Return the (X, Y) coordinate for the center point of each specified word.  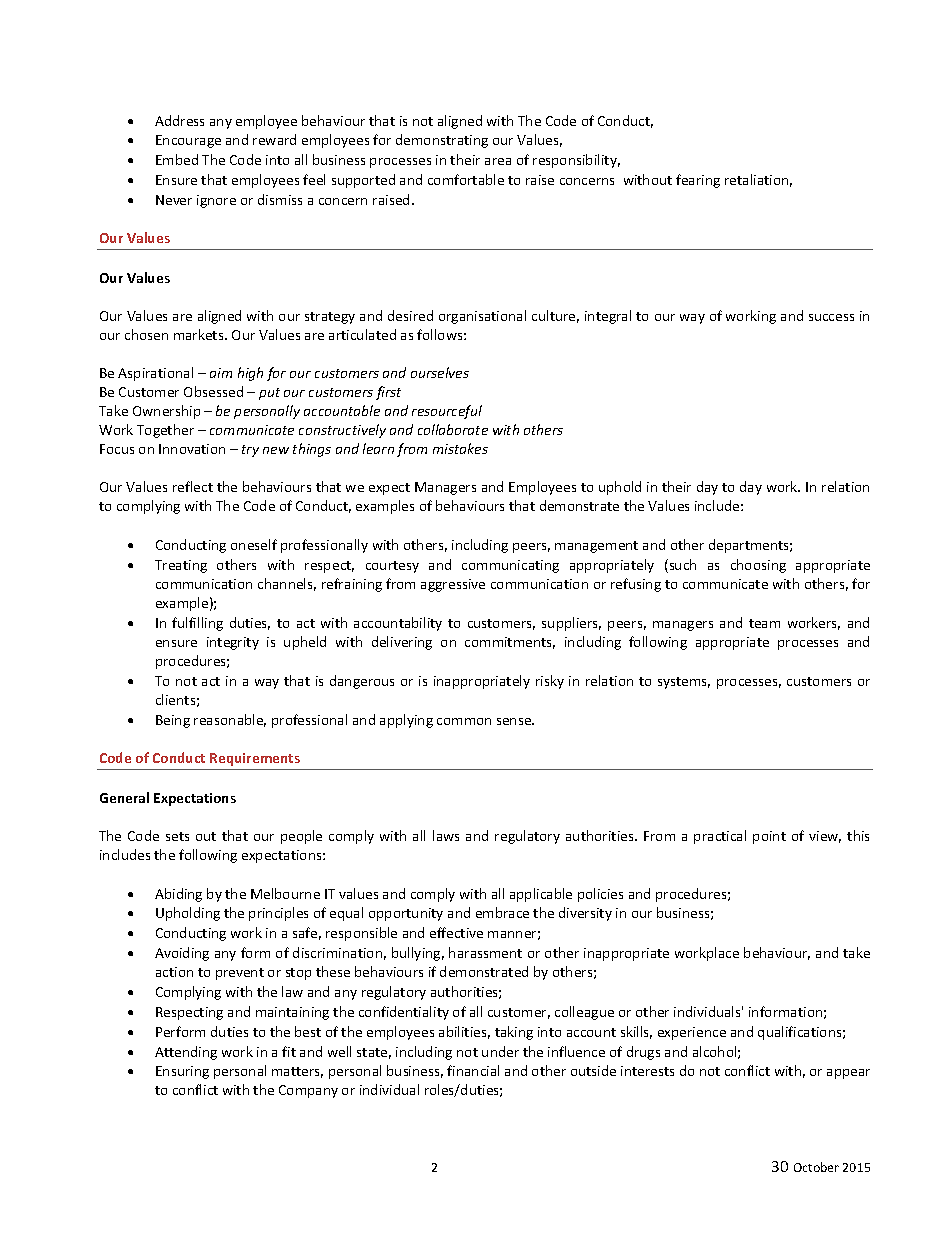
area (498, 161)
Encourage (188, 141)
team (764, 623)
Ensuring (182, 1072)
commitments (510, 643)
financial (473, 1070)
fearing (698, 181)
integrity (233, 643)
